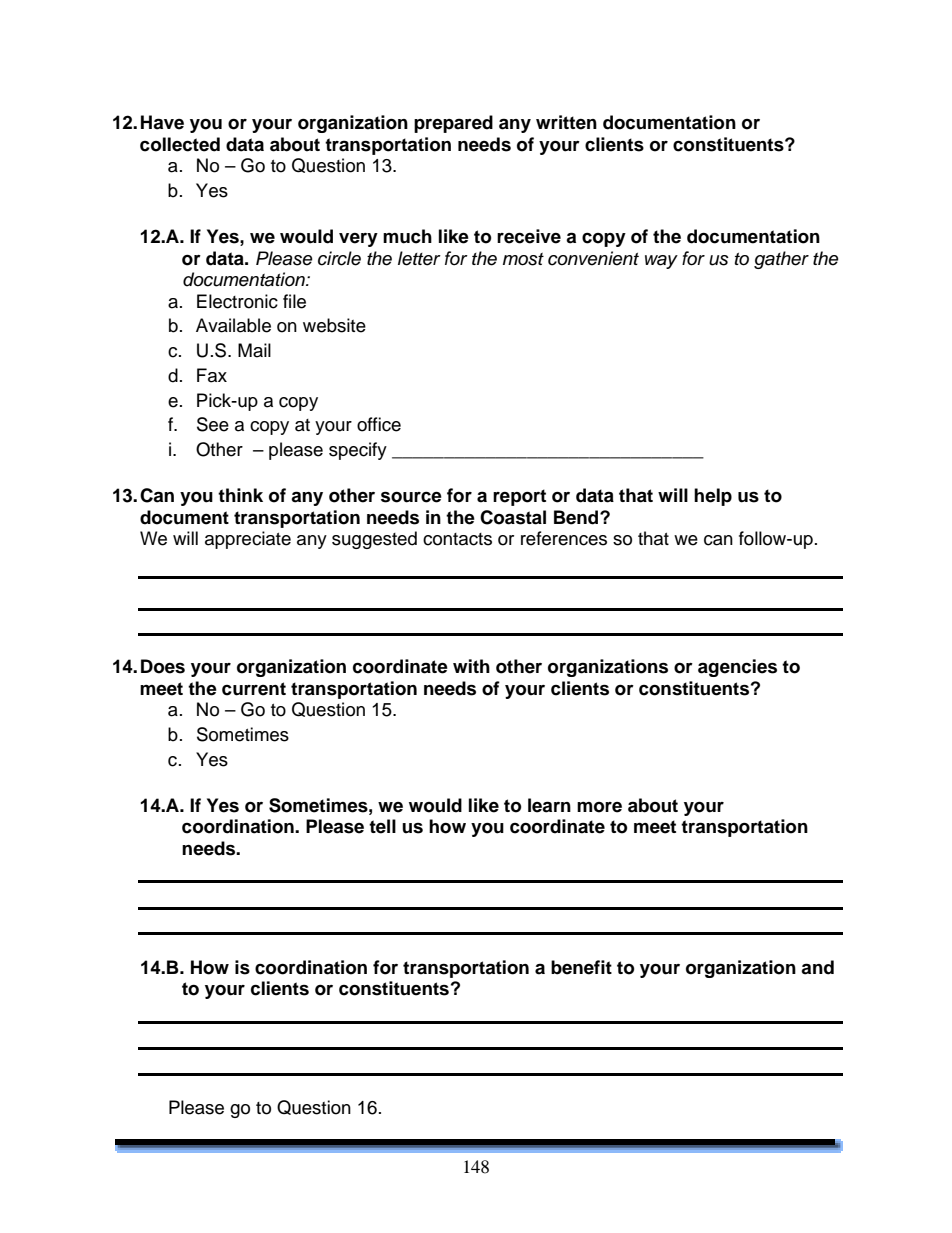  What do you see at coordinates (248, 540) in the page?
I see `appreciate` at bounding box center [248, 540].
